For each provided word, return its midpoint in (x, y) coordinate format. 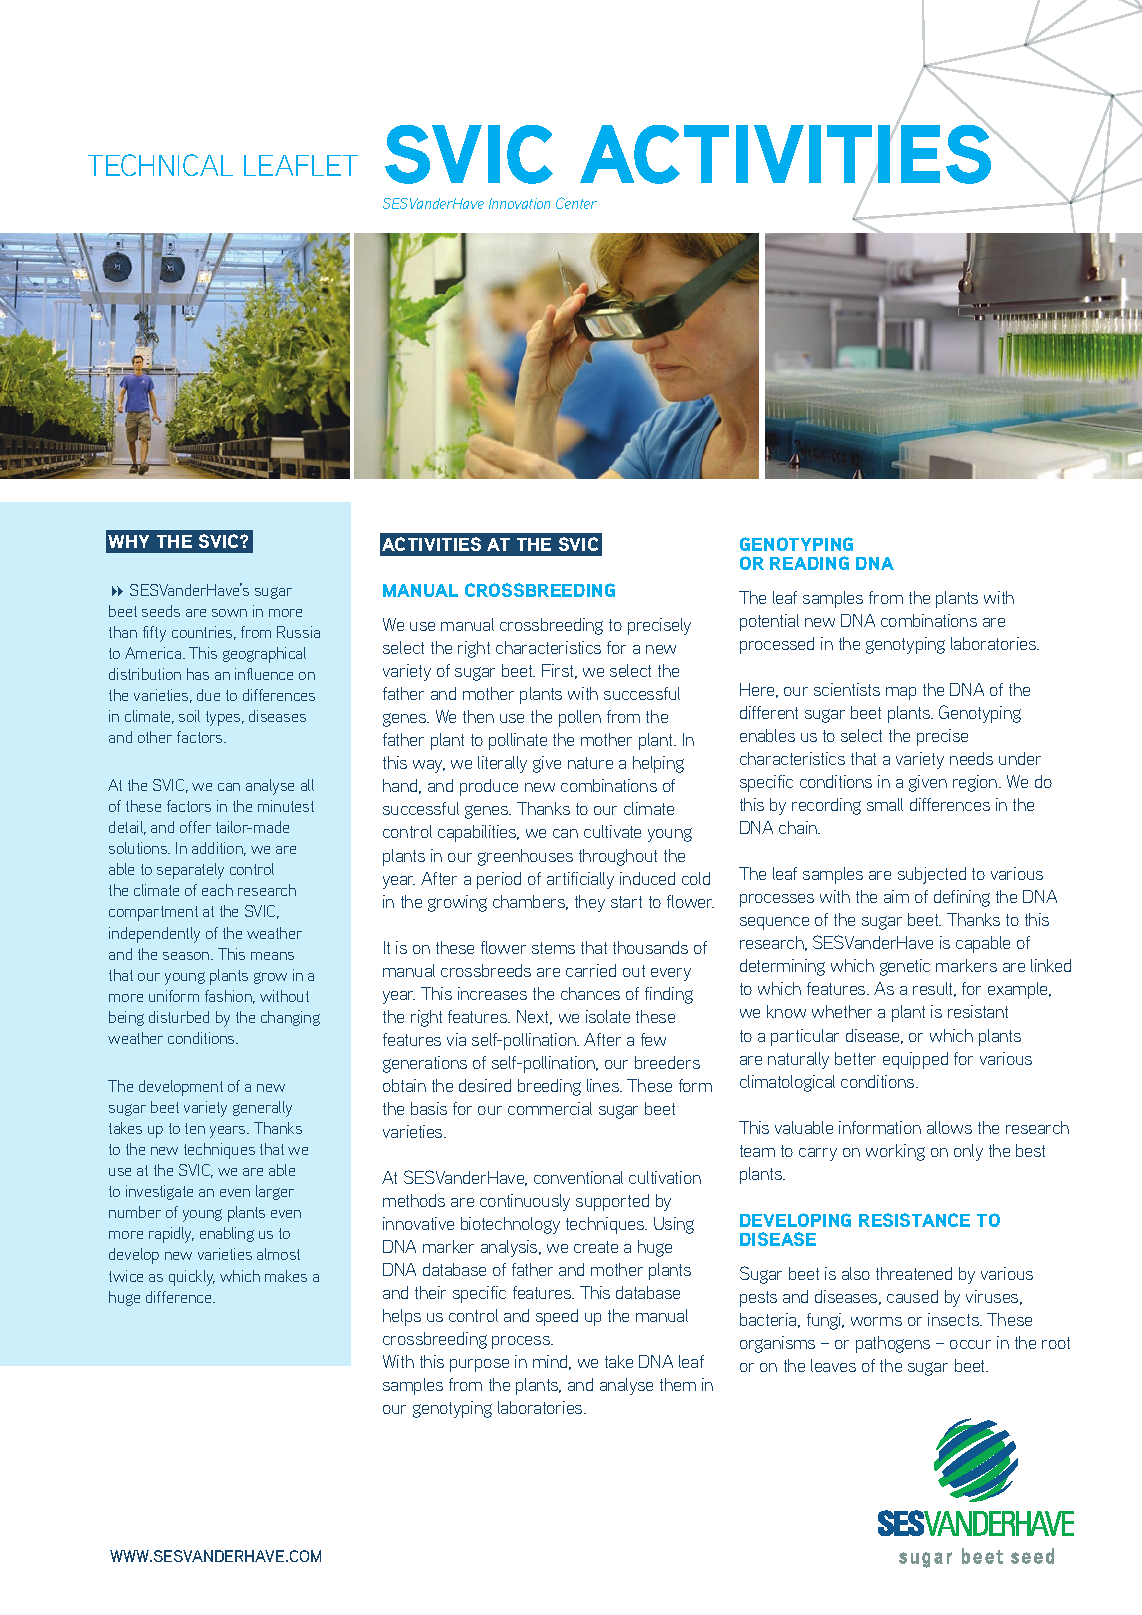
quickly (192, 1278)
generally (262, 1109)
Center (576, 203)
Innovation (519, 203)
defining (962, 898)
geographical (264, 655)
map (901, 693)
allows (949, 1127)
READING (809, 563)
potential (769, 622)
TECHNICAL (160, 165)
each (217, 890)
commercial (550, 1108)
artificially (580, 880)
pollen (580, 718)
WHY (128, 541)
